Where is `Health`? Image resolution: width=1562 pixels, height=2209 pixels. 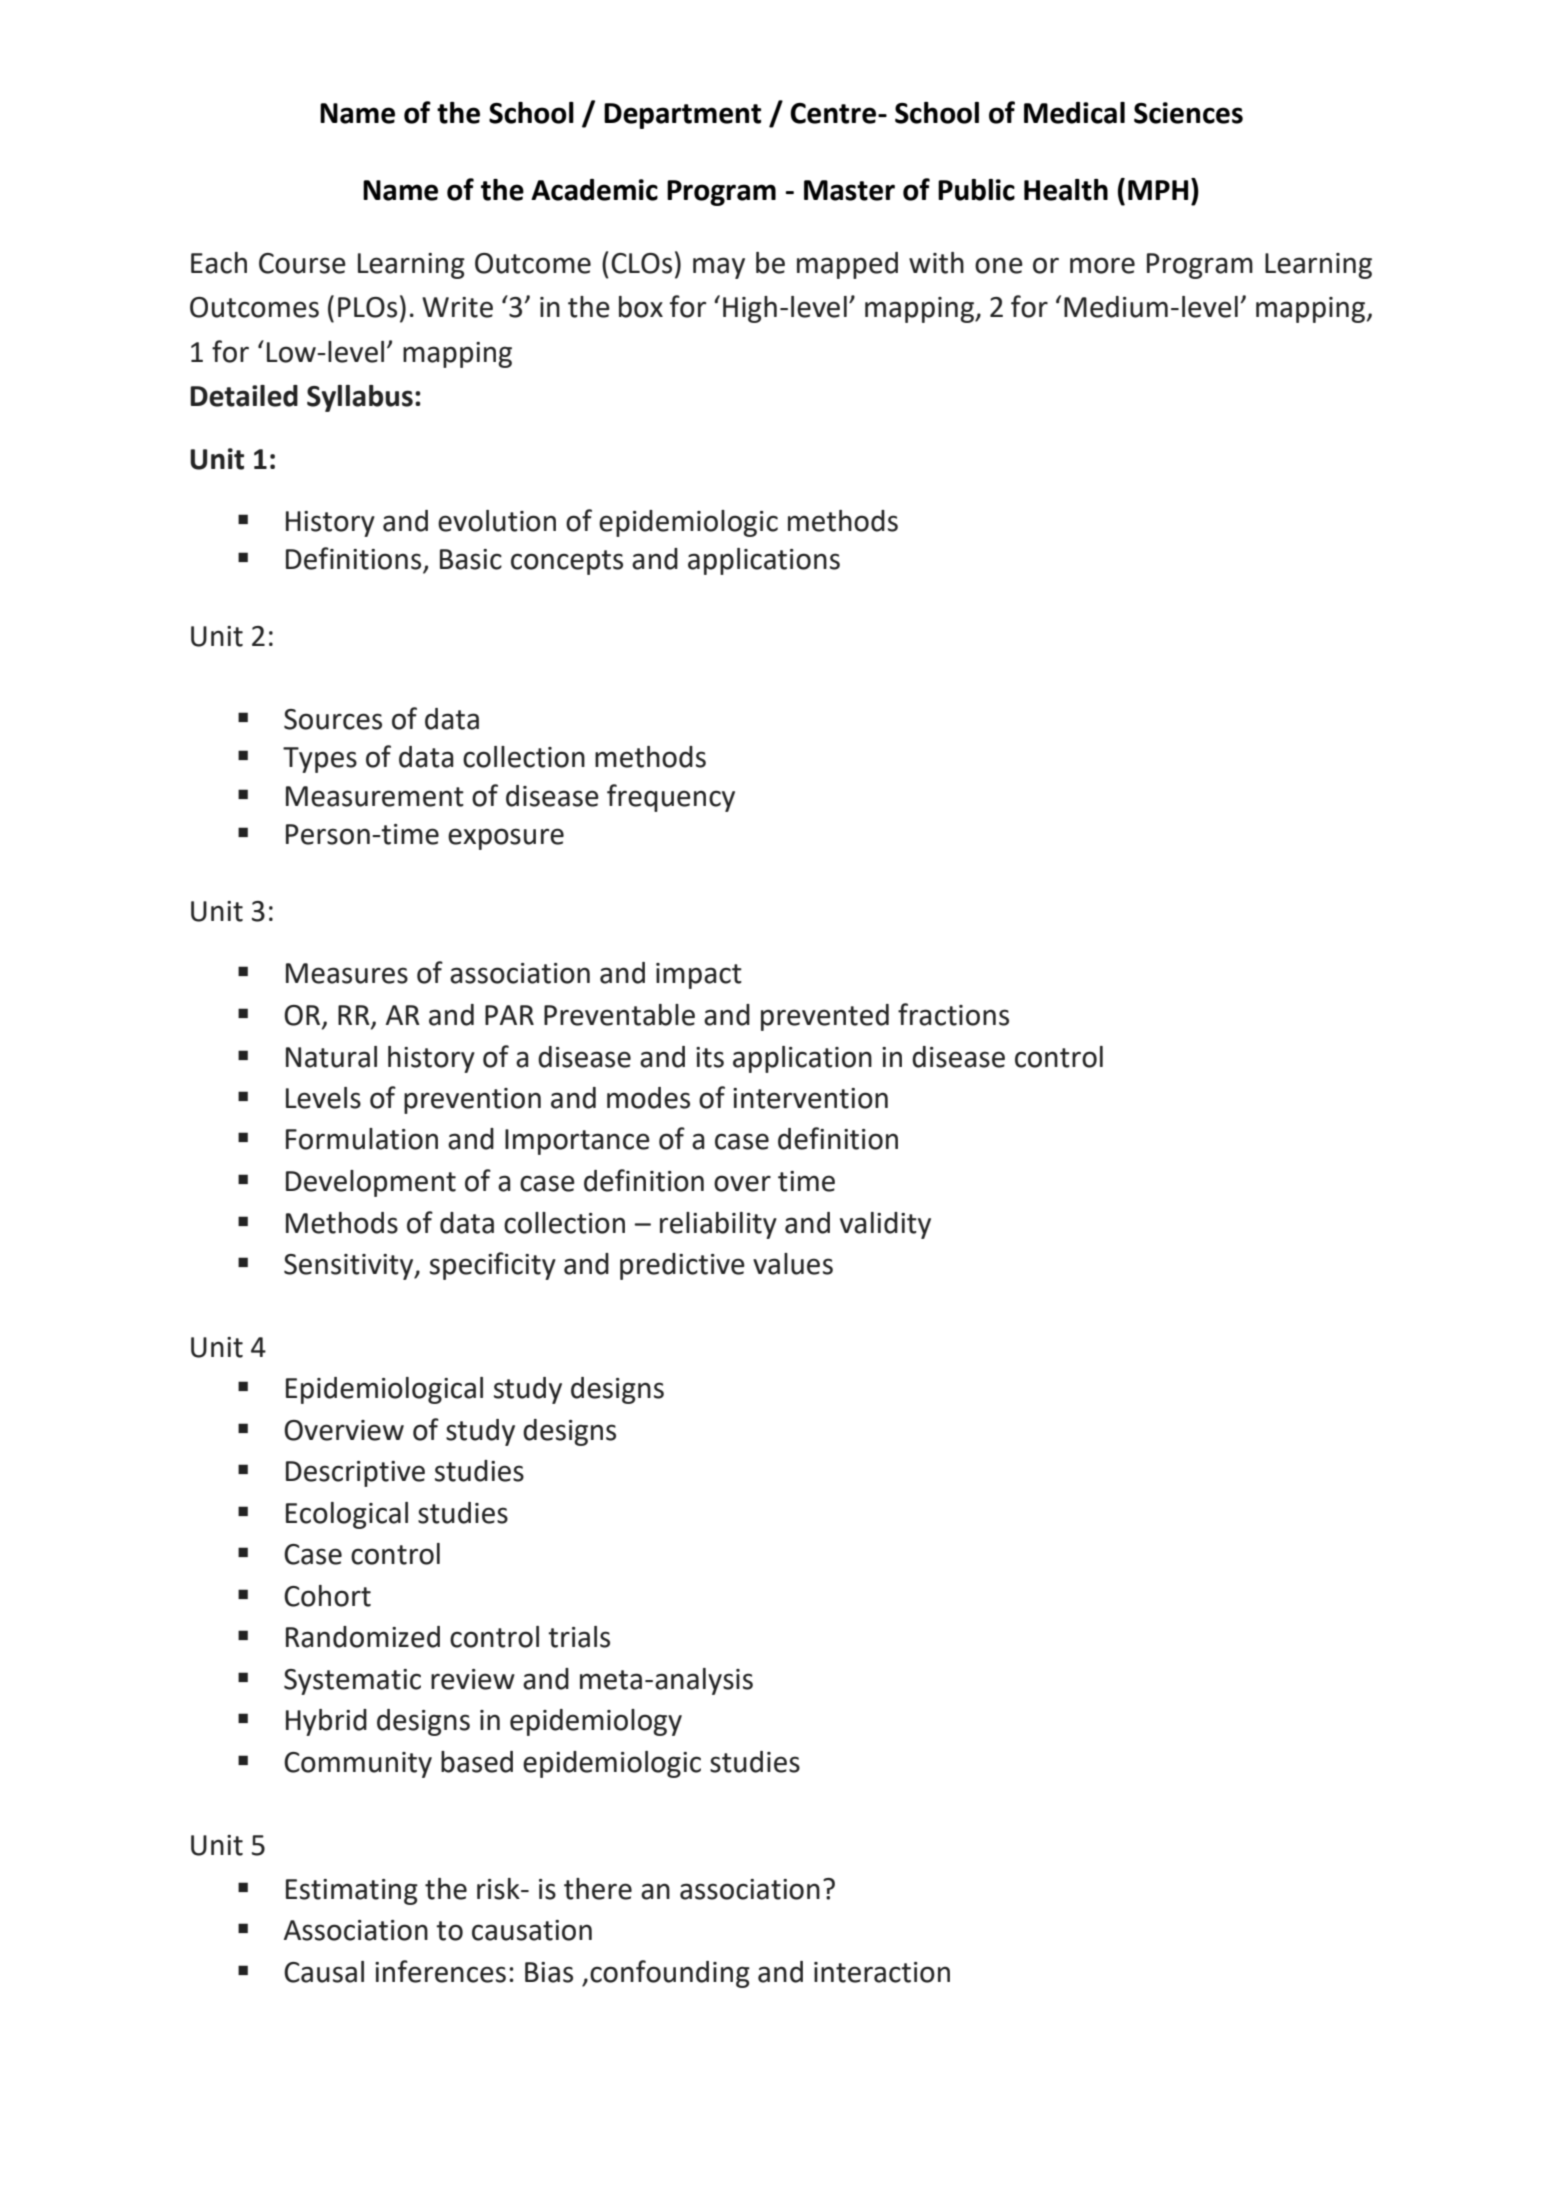
Health is located at coordinates (1066, 190).
